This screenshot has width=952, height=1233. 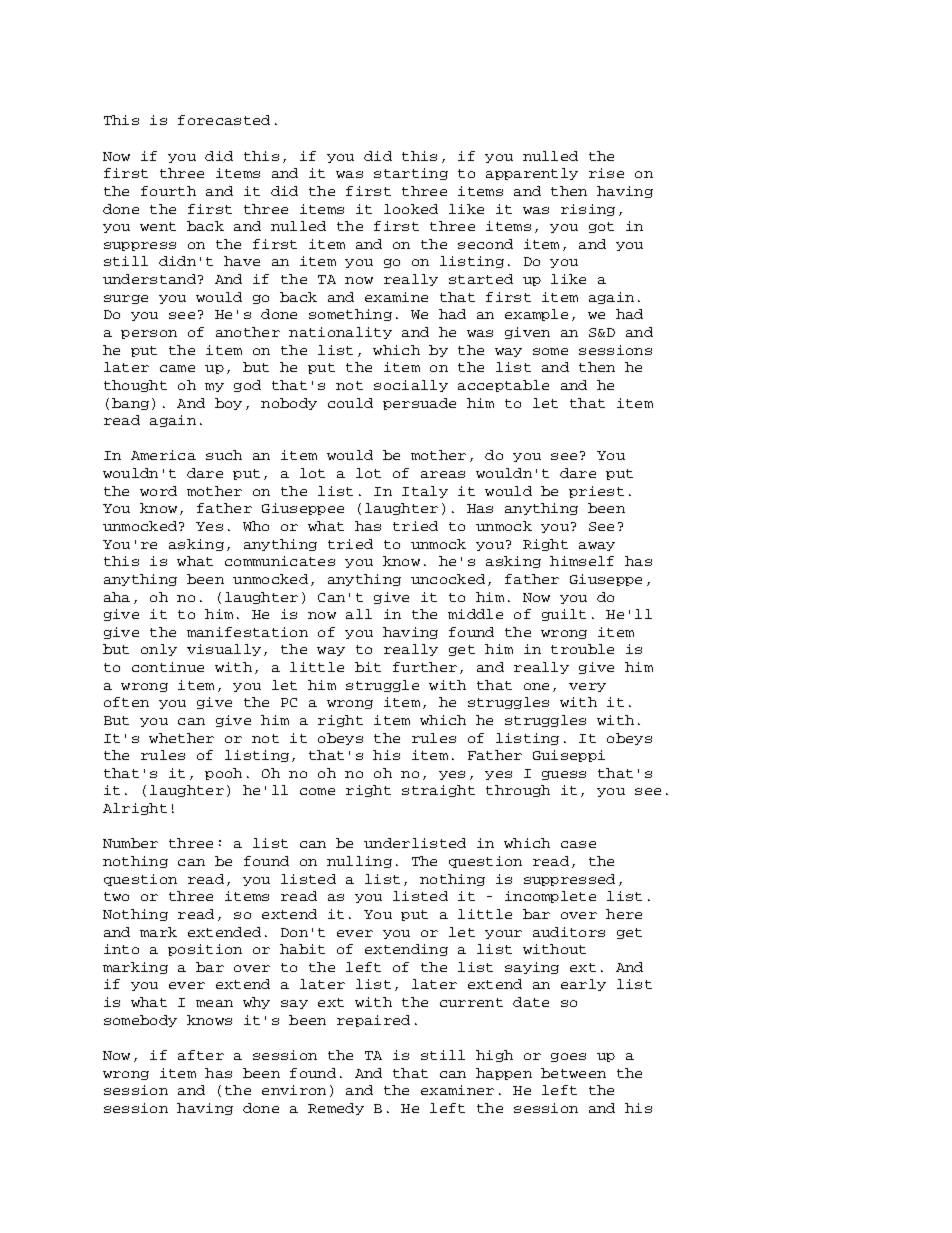 I want to click on only, so click(x=159, y=650).
